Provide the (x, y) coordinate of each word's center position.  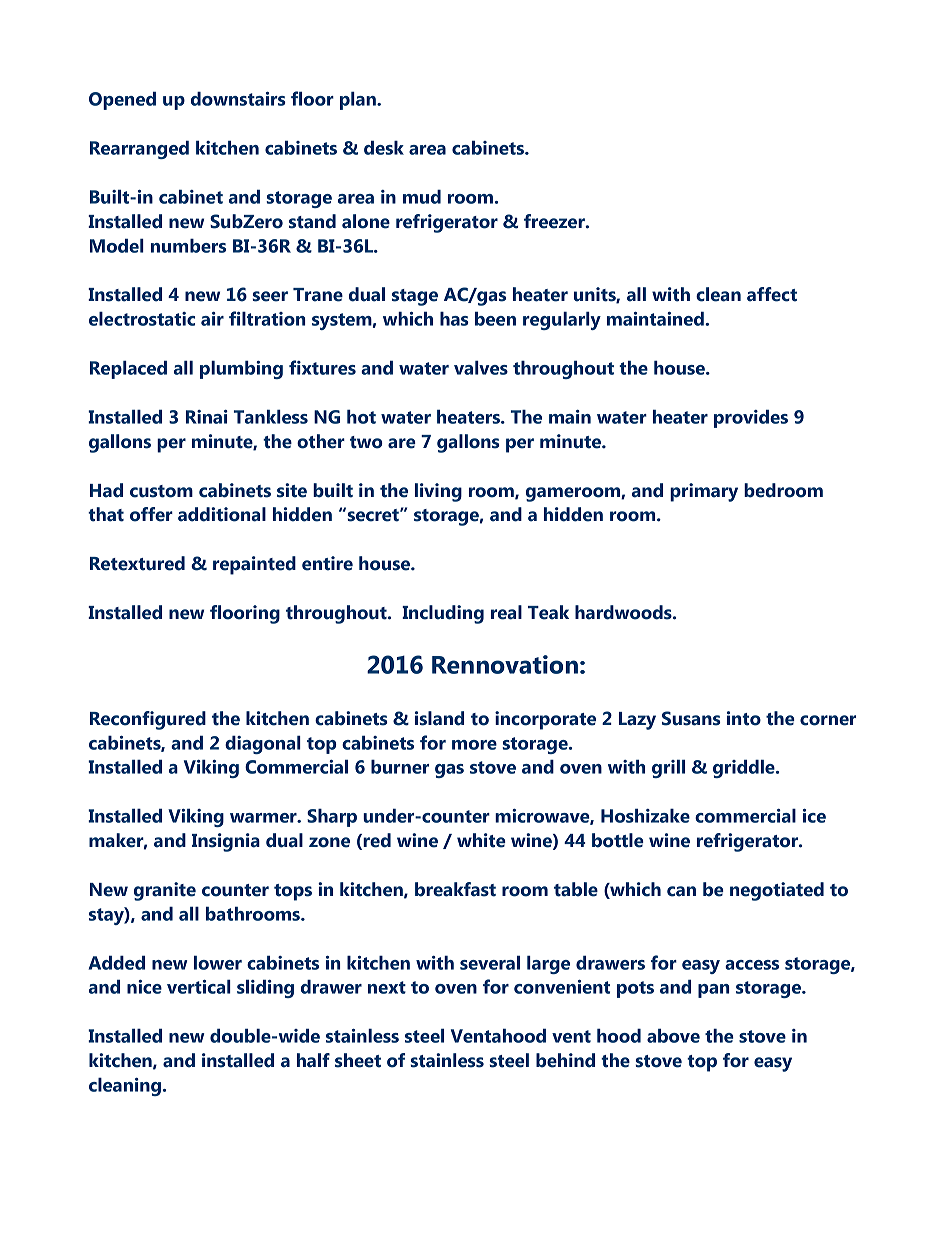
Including (443, 614)
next (387, 987)
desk (384, 148)
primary (704, 492)
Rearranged (139, 150)
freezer (555, 221)
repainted (254, 565)
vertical (199, 987)
